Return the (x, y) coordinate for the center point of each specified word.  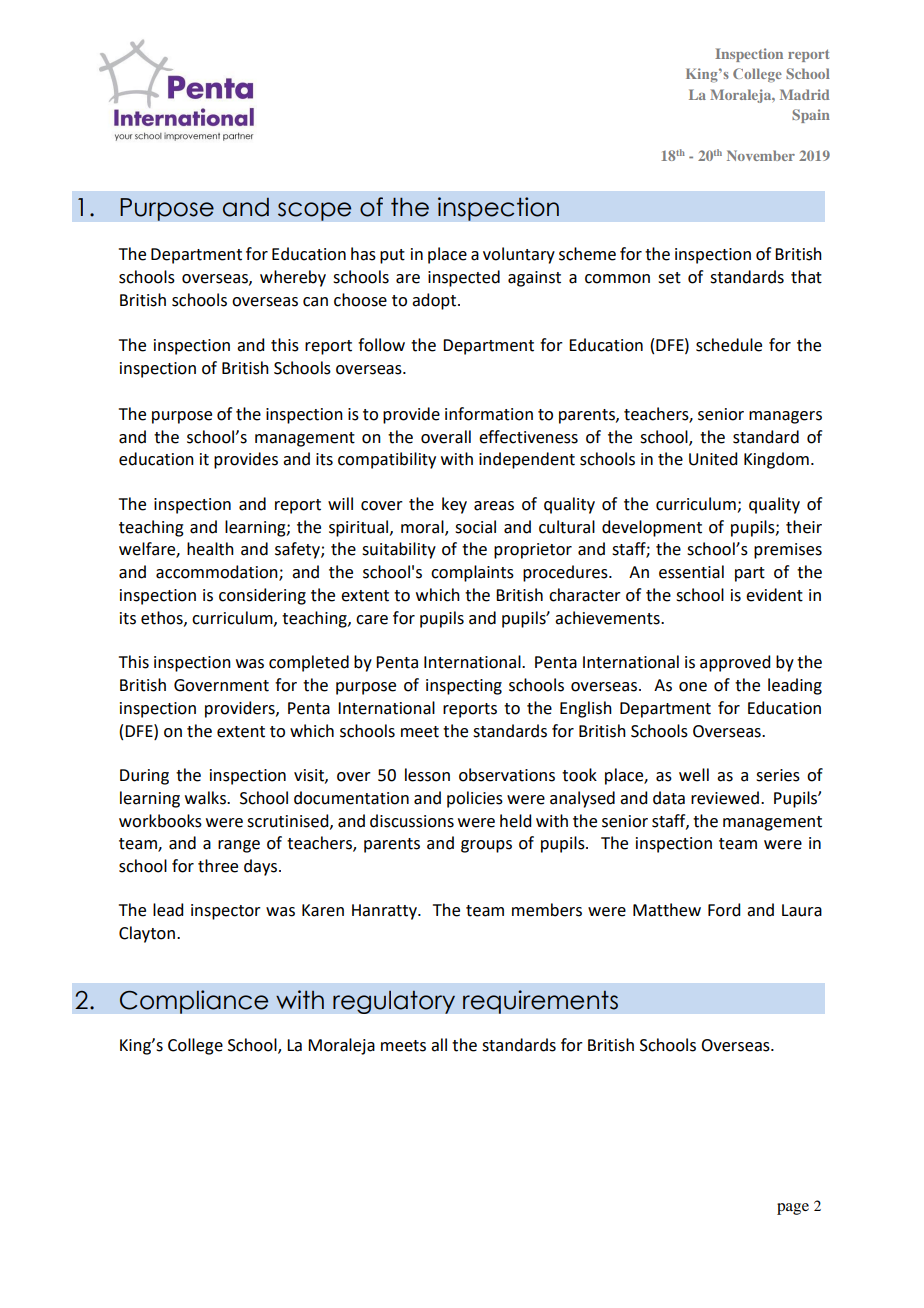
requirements (540, 1002)
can (315, 302)
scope (315, 211)
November (761, 155)
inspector (226, 912)
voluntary (519, 255)
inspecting (464, 687)
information (489, 414)
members (547, 910)
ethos (163, 618)
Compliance (194, 1002)
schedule (729, 345)
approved (735, 663)
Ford (724, 910)
